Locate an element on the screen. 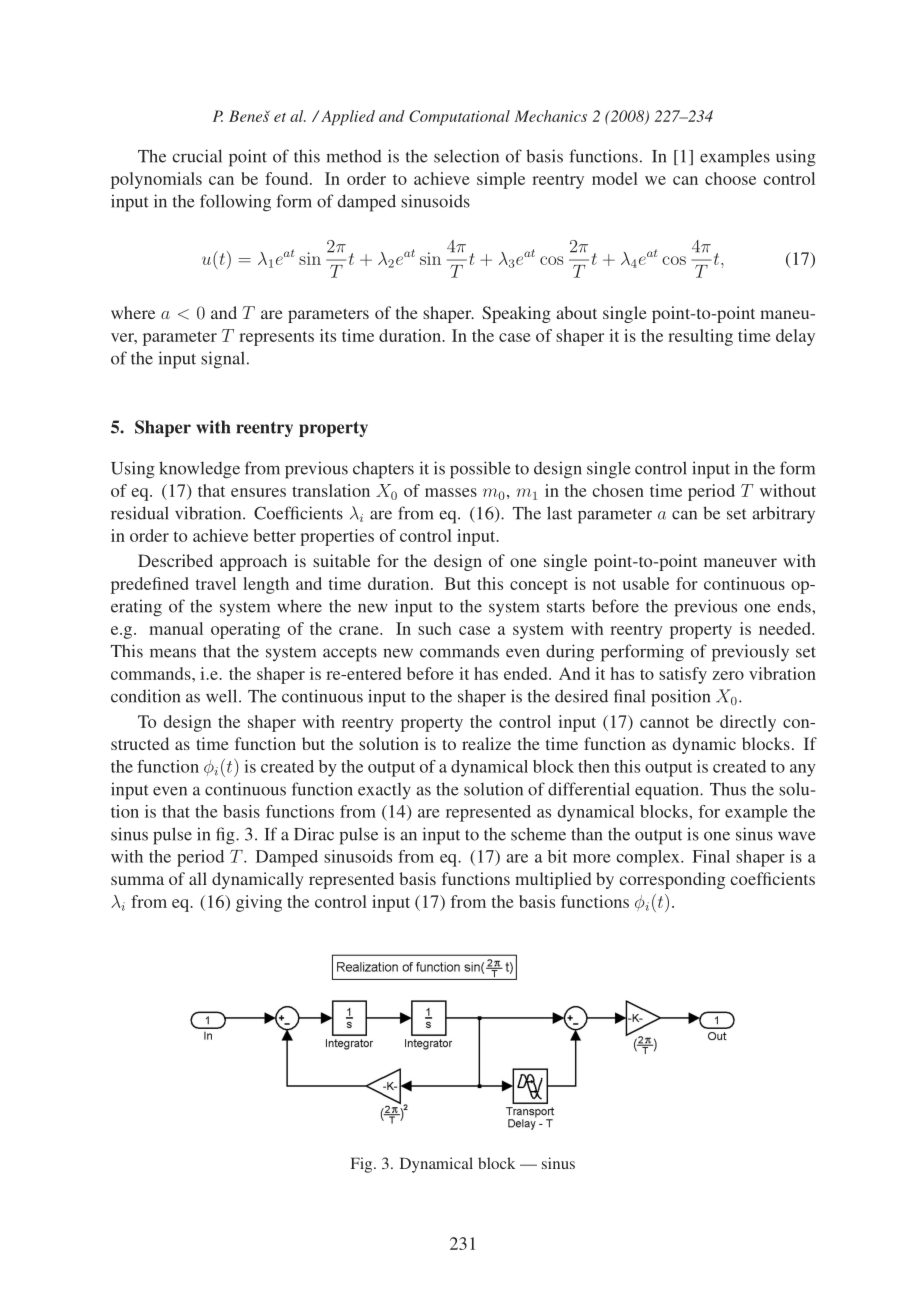  resulting is located at coordinates (700, 337).
